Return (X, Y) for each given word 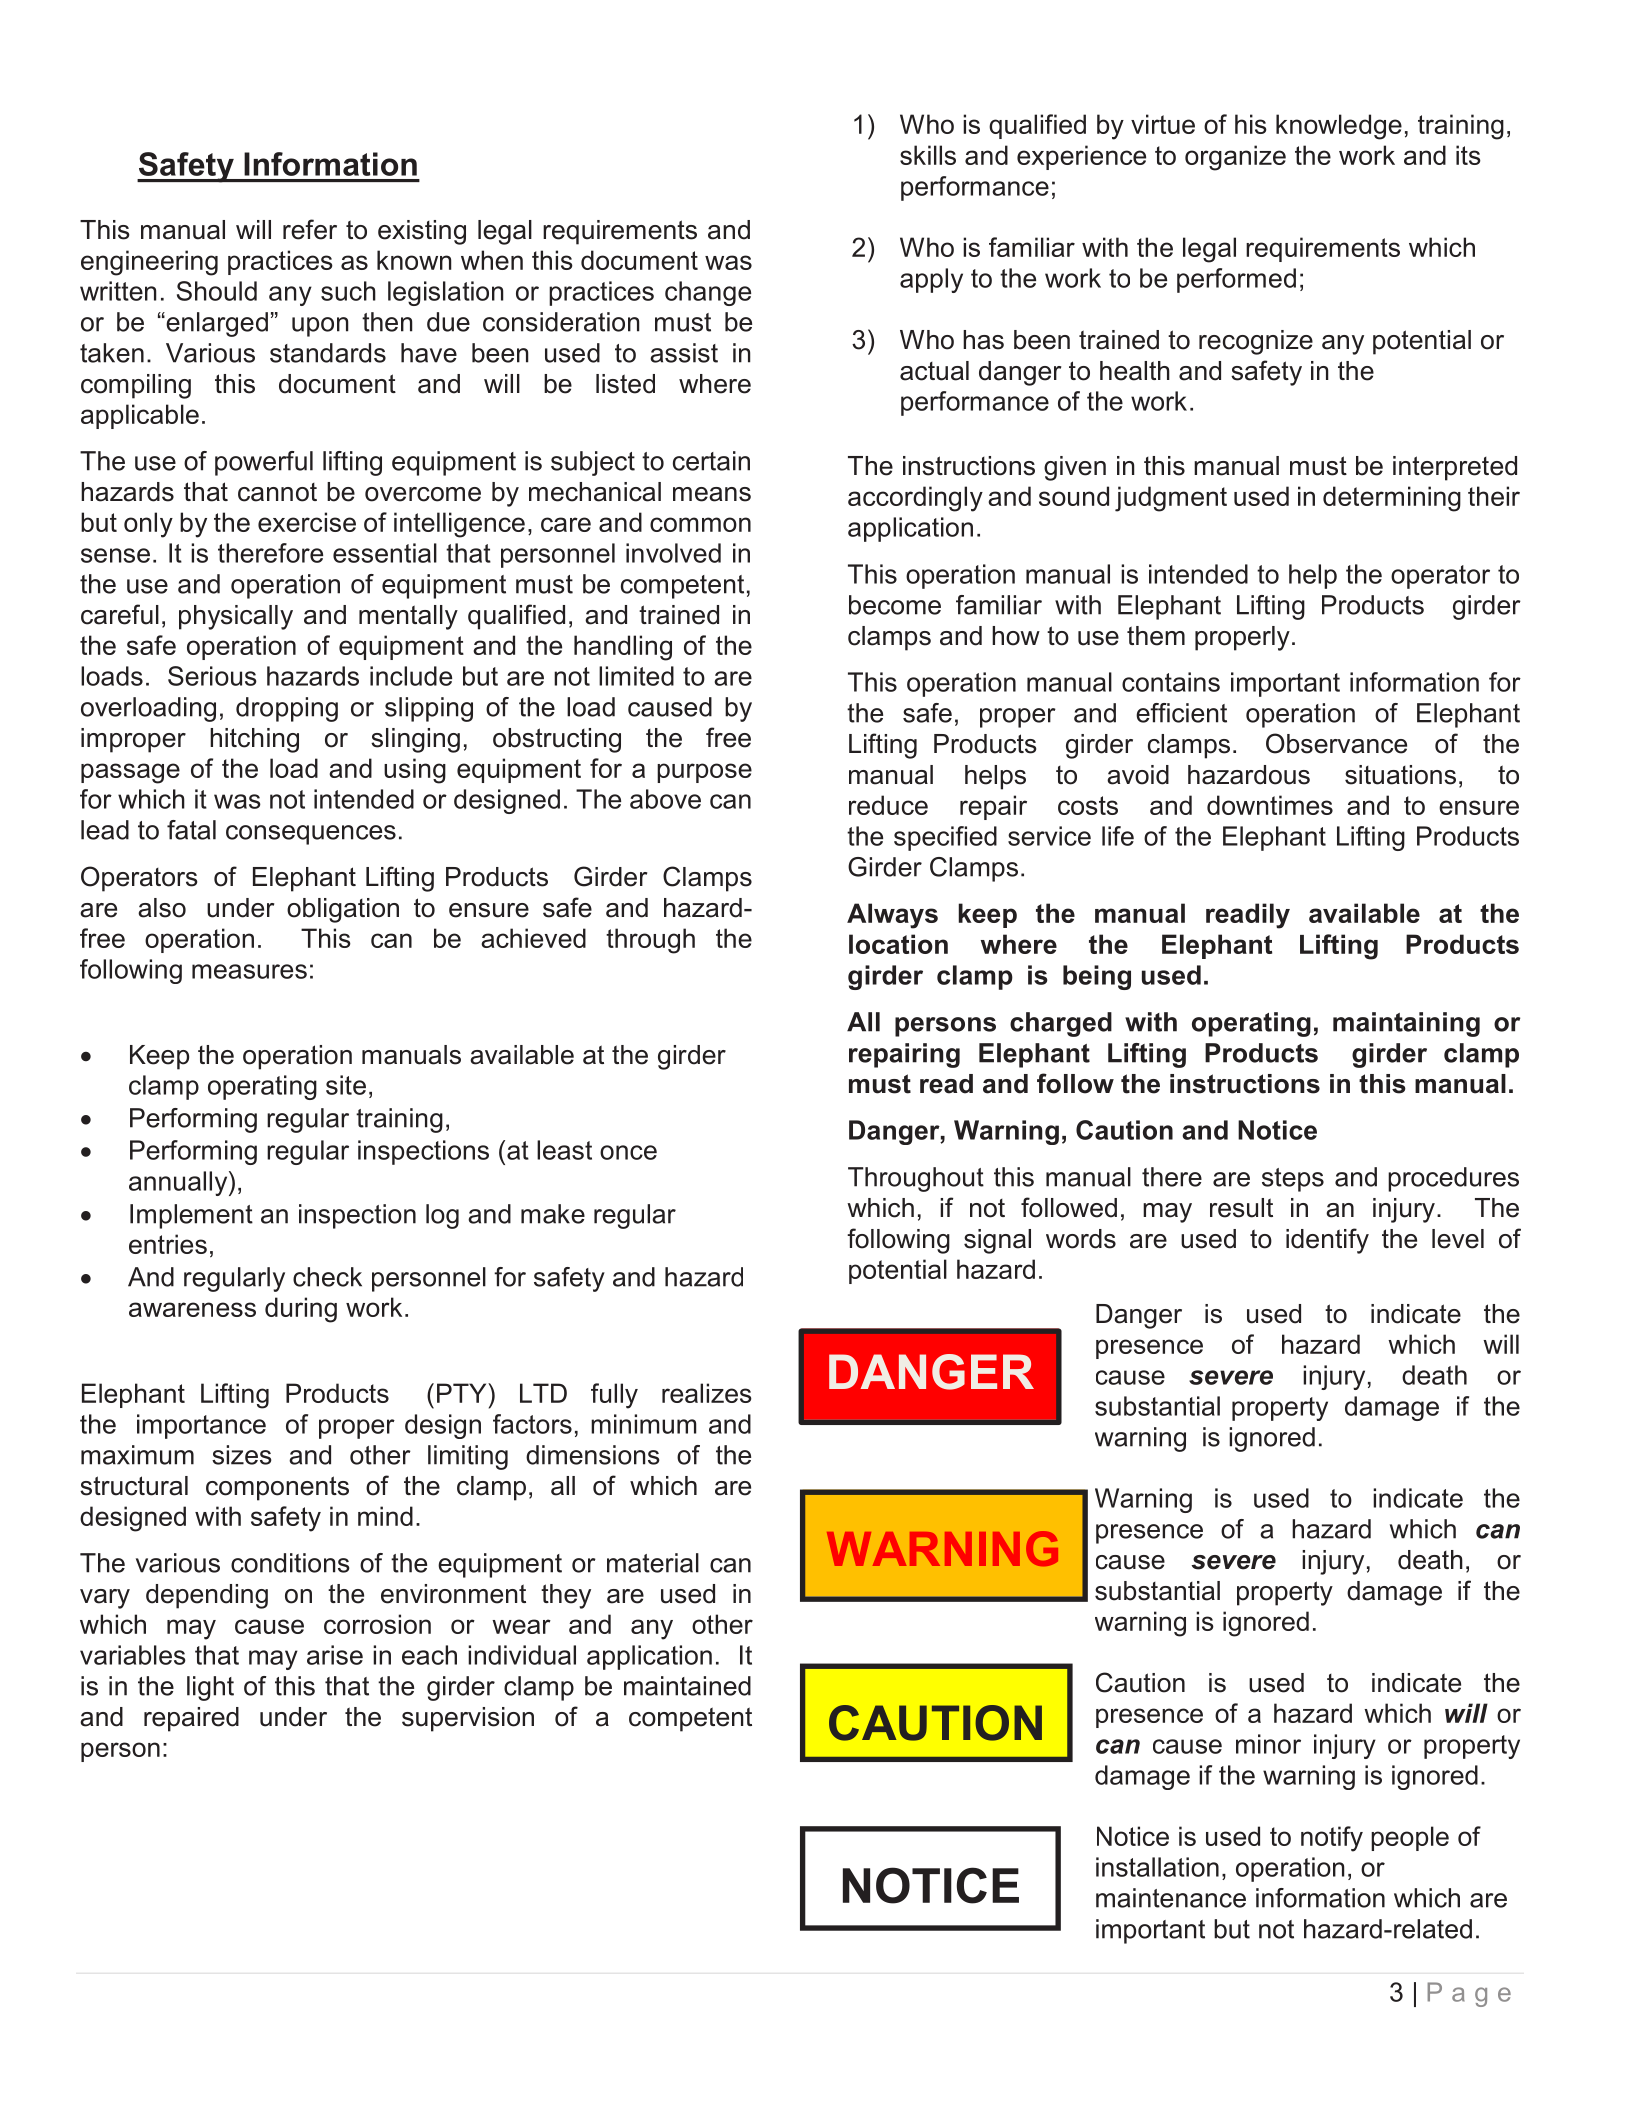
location (898, 944)
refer (310, 229)
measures (249, 971)
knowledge (1339, 127)
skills (928, 155)
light (210, 1688)
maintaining (1406, 1024)
